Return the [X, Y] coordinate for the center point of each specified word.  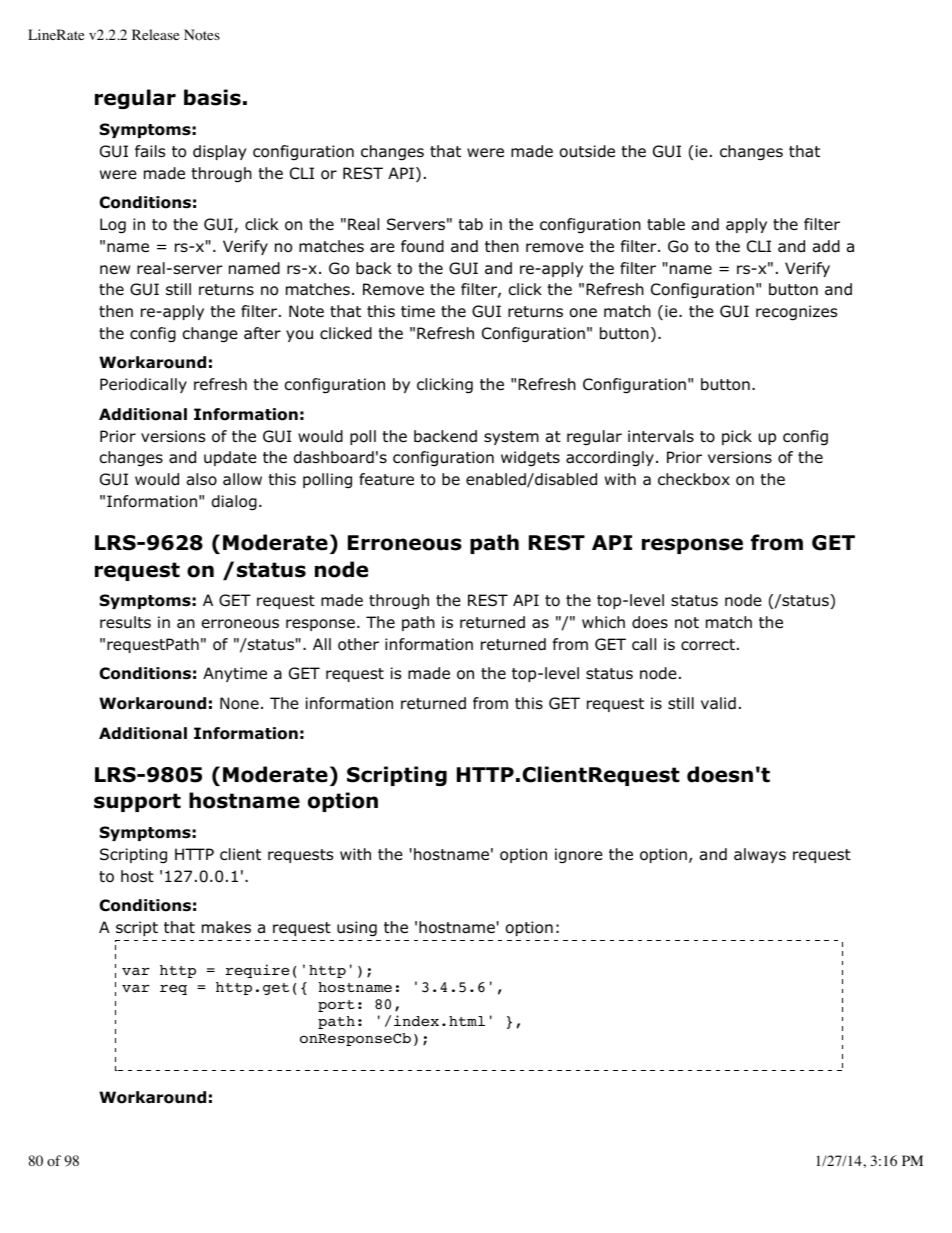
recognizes [796, 313]
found [422, 246]
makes [226, 927]
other [358, 644]
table [666, 224]
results [125, 622]
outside [587, 151]
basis [212, 97]
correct [708, 645]
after [262, 333]
